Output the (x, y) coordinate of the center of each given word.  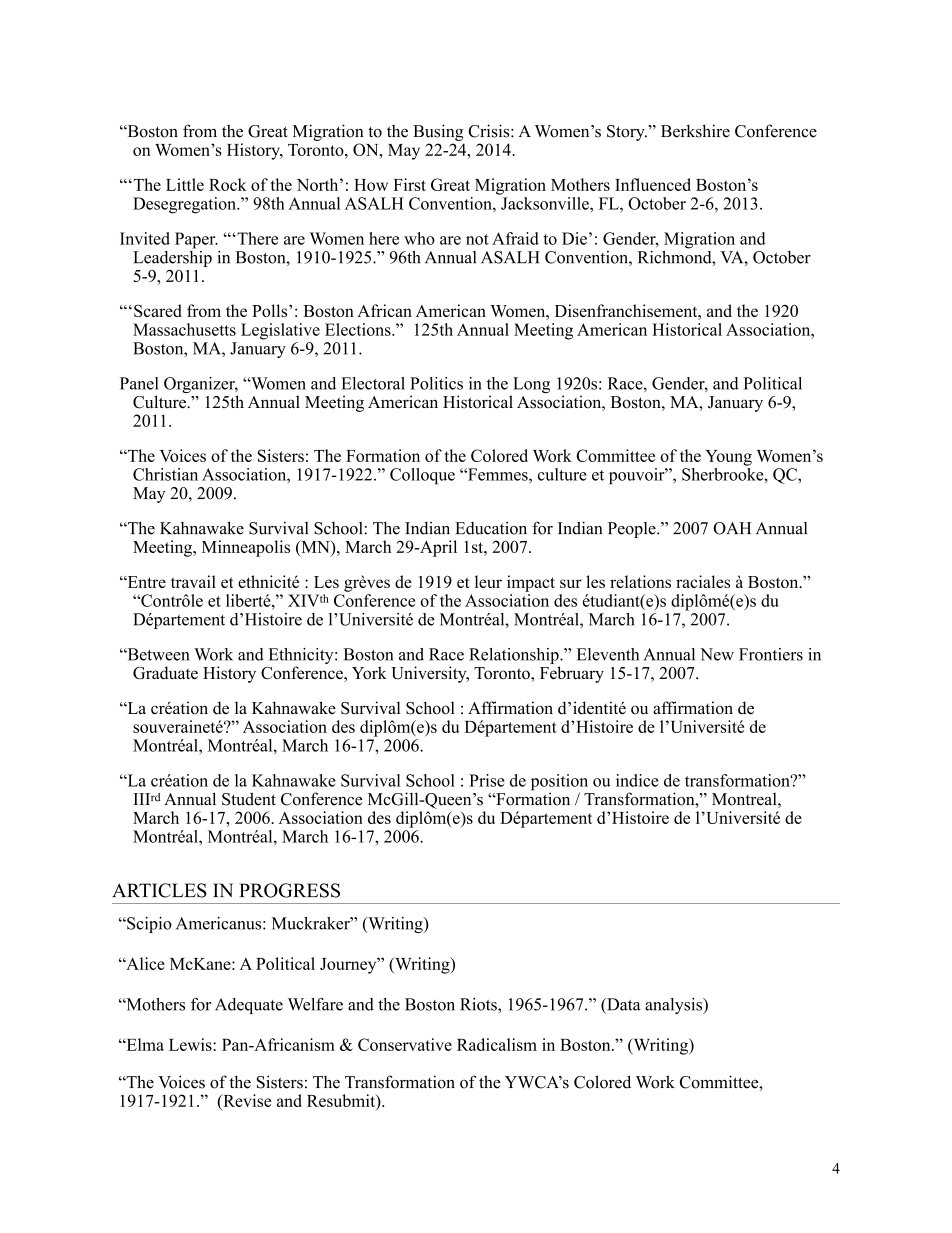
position (559, 783)
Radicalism (497, 1044)
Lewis (191, 1044)
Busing (438, 132)
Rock (228, 184)
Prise (486, 780)
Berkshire (695, 131)
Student (249, 799)
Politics (436, 383)
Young (728, 458)
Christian (165, 474)
